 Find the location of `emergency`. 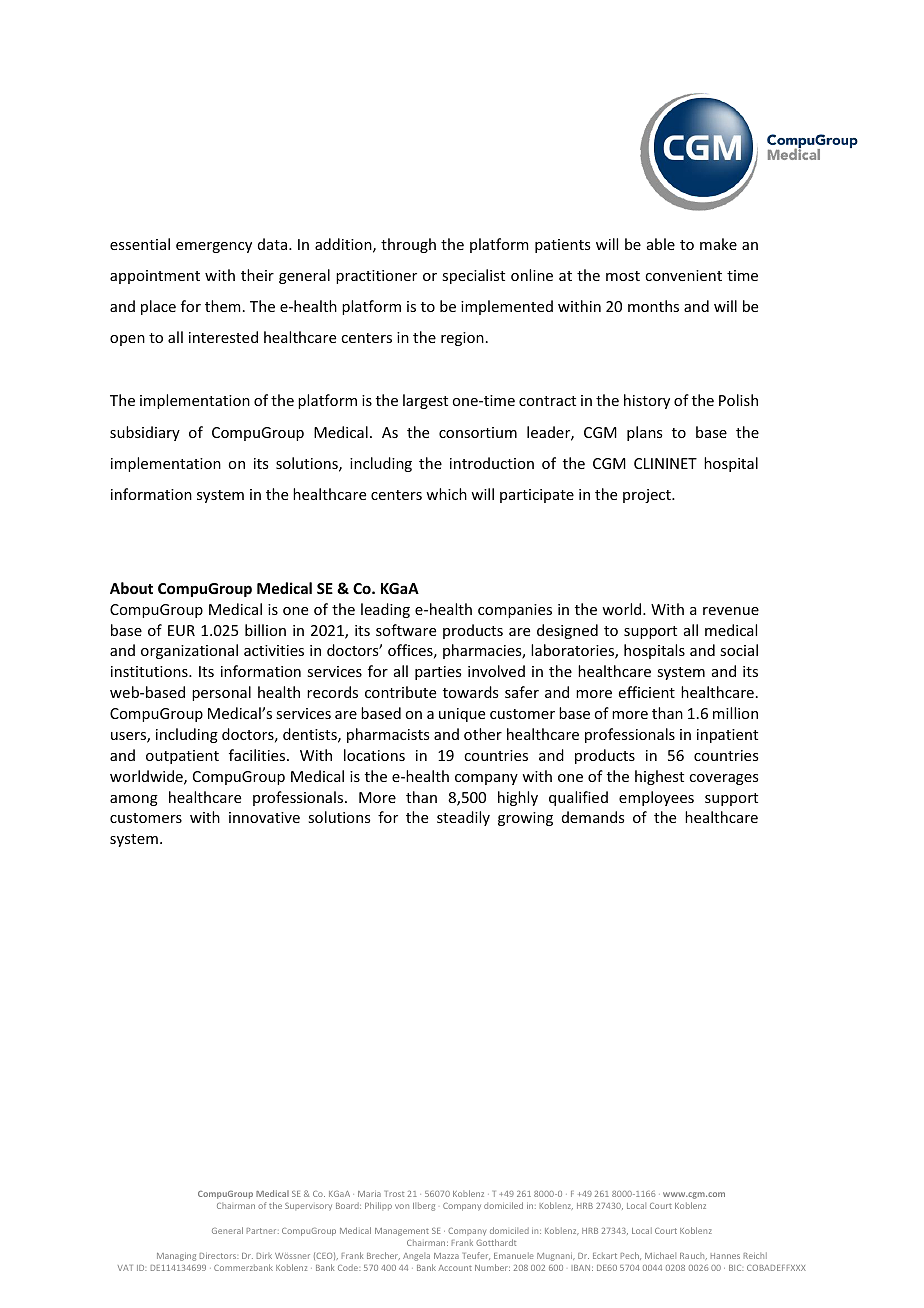

emergency is located at coordinates (214, 247).
